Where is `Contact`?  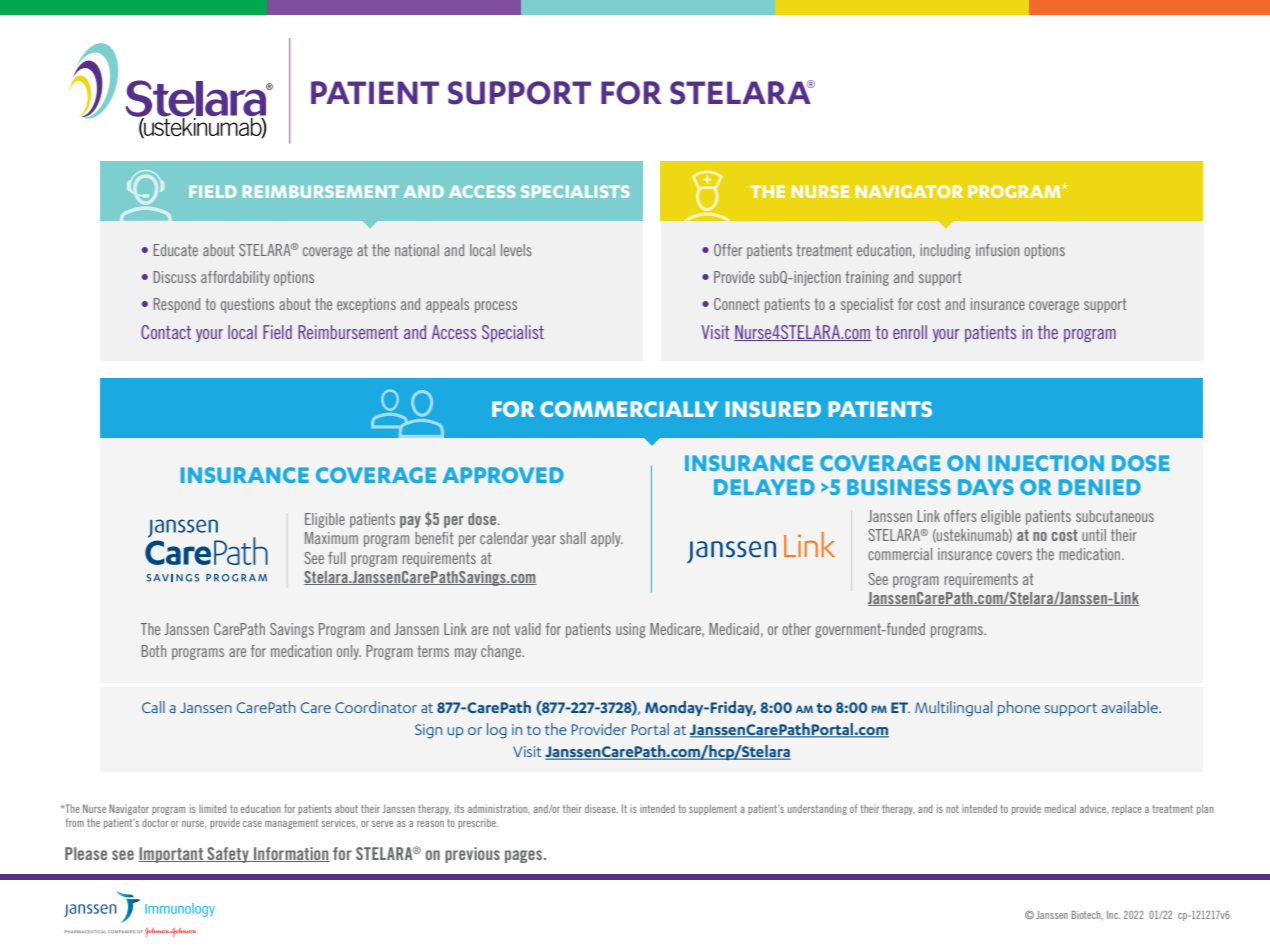
Contact is located at coordinates (166, 332).
